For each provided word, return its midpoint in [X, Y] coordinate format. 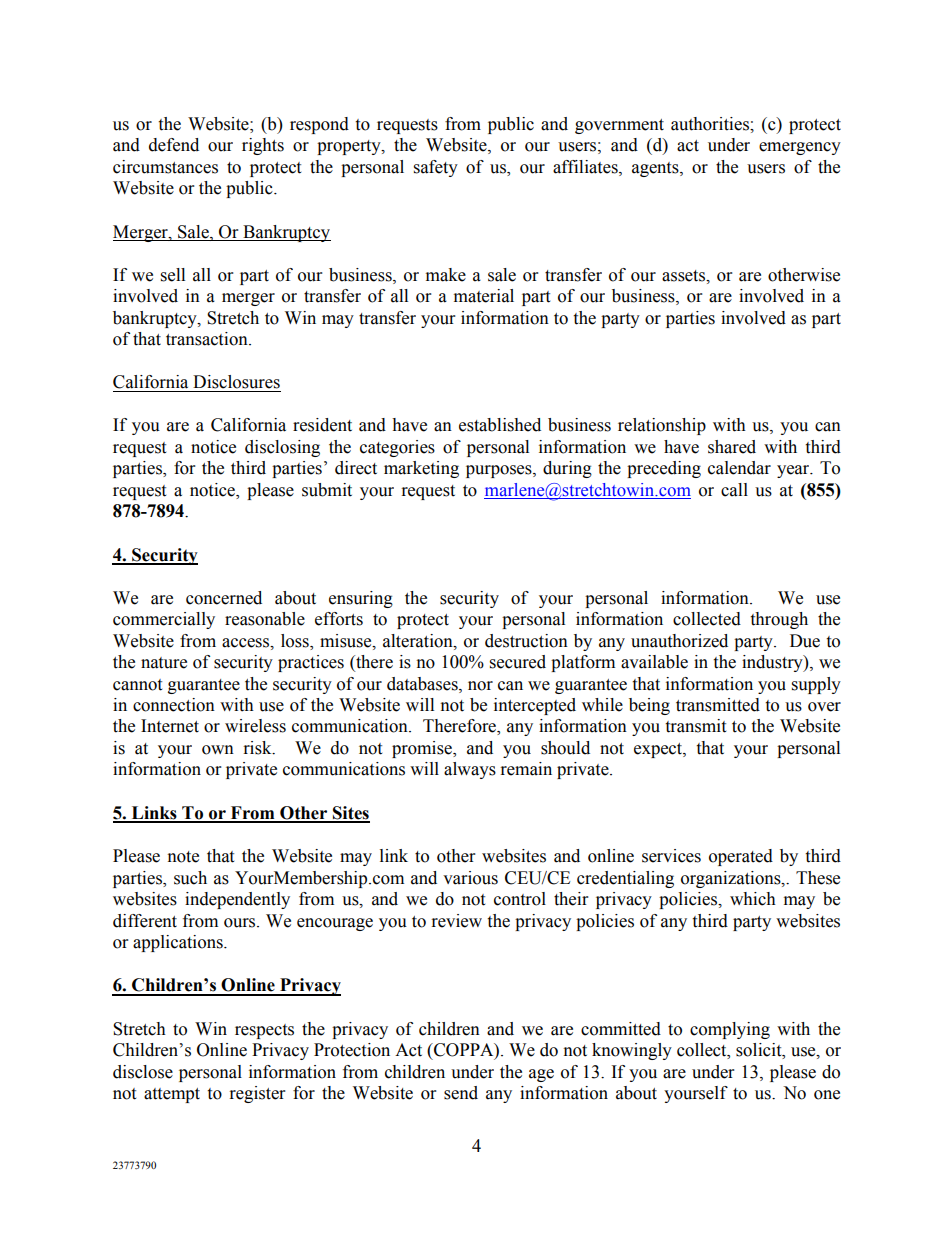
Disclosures [236, 382]
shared [732, 447]
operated [741, 857]
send [461, 1093]
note [183, 857]
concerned [224, 598]
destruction [526, 641]
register [257, 1094]
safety [436, 168]
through [779, 620]
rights [263, 146]
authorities [711, 124]
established [500, 425]
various [470, 878]
